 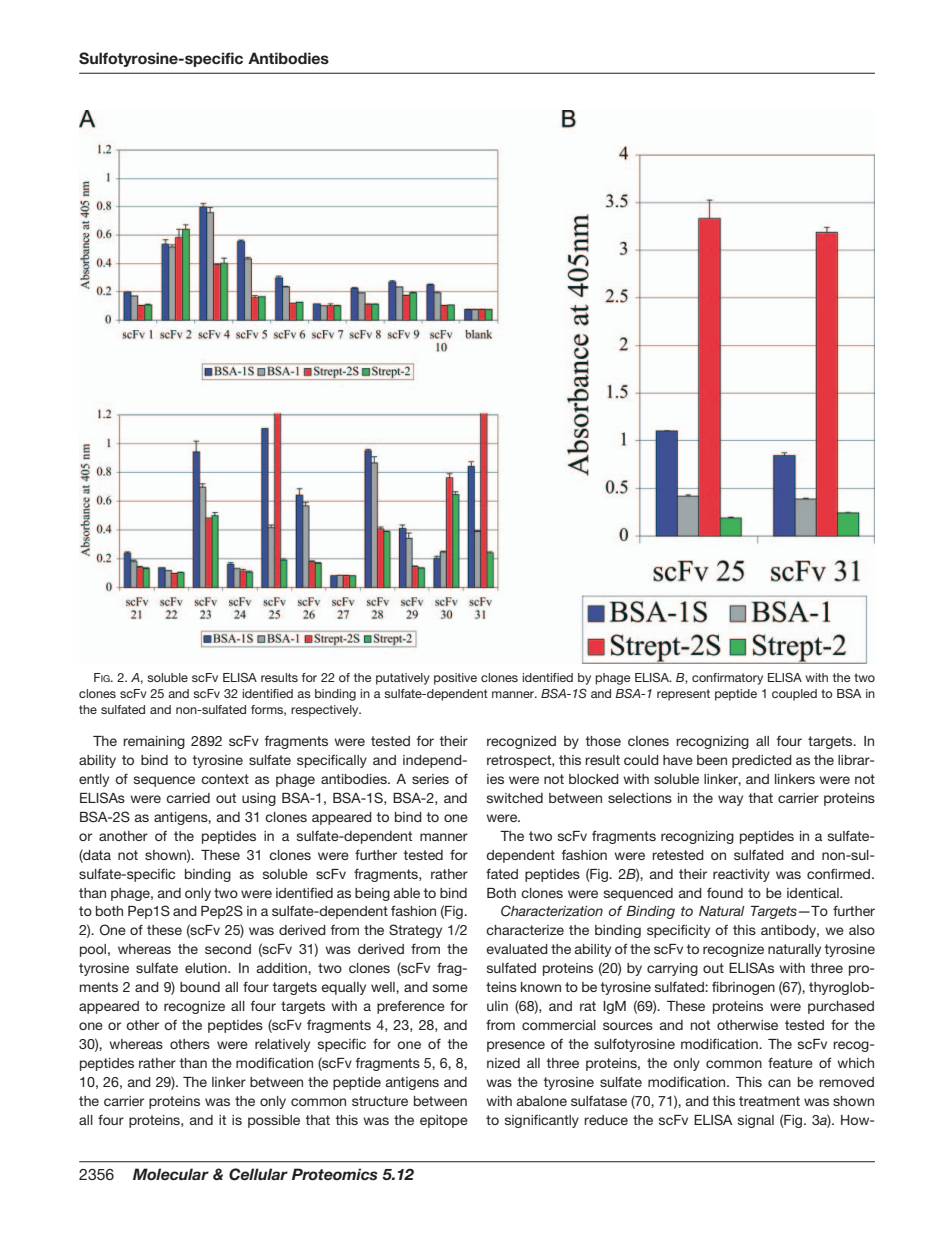 I want to click on coupled, so click(x=794, y=695).
